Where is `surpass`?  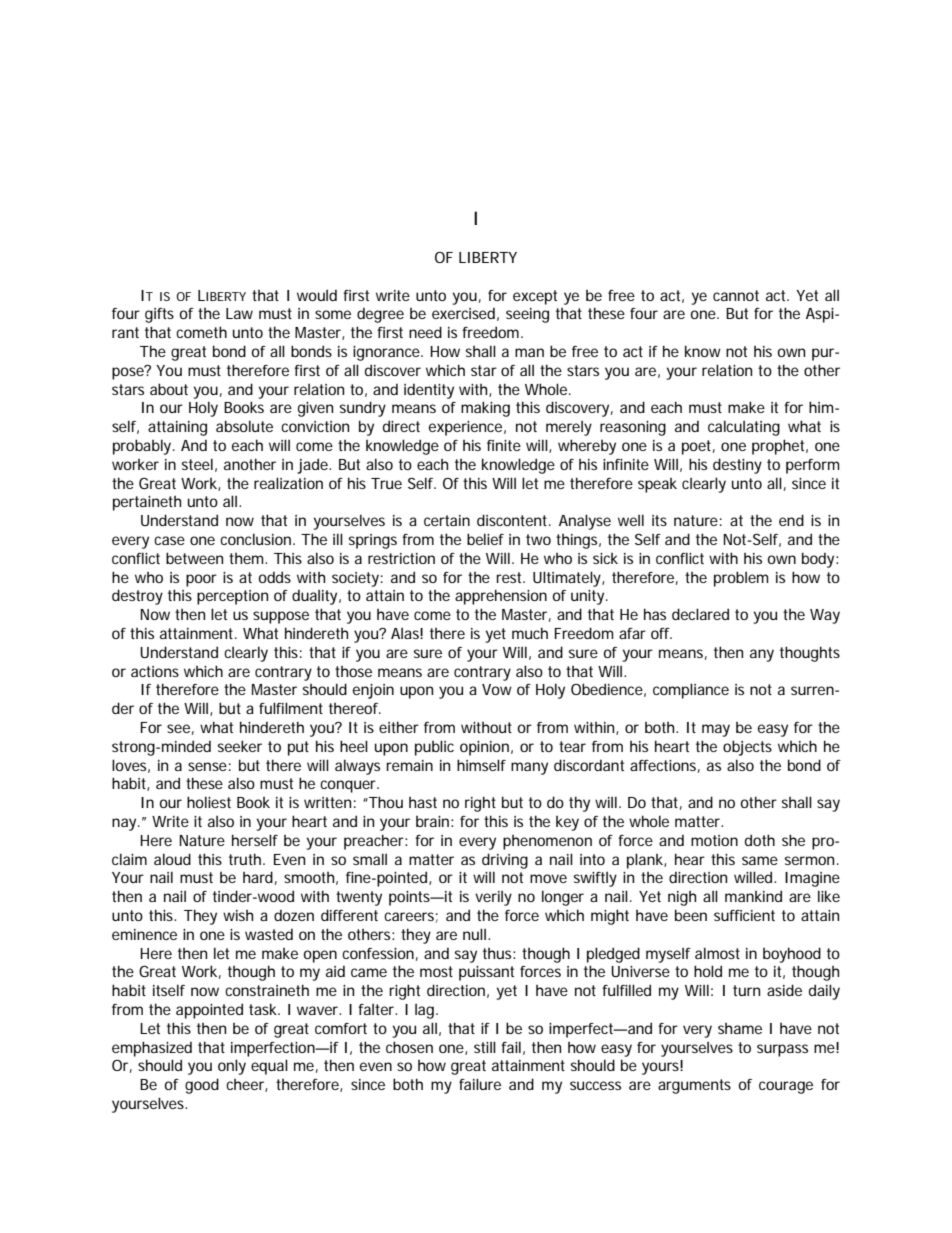 surpass is located at coordinates (782, 1050).
